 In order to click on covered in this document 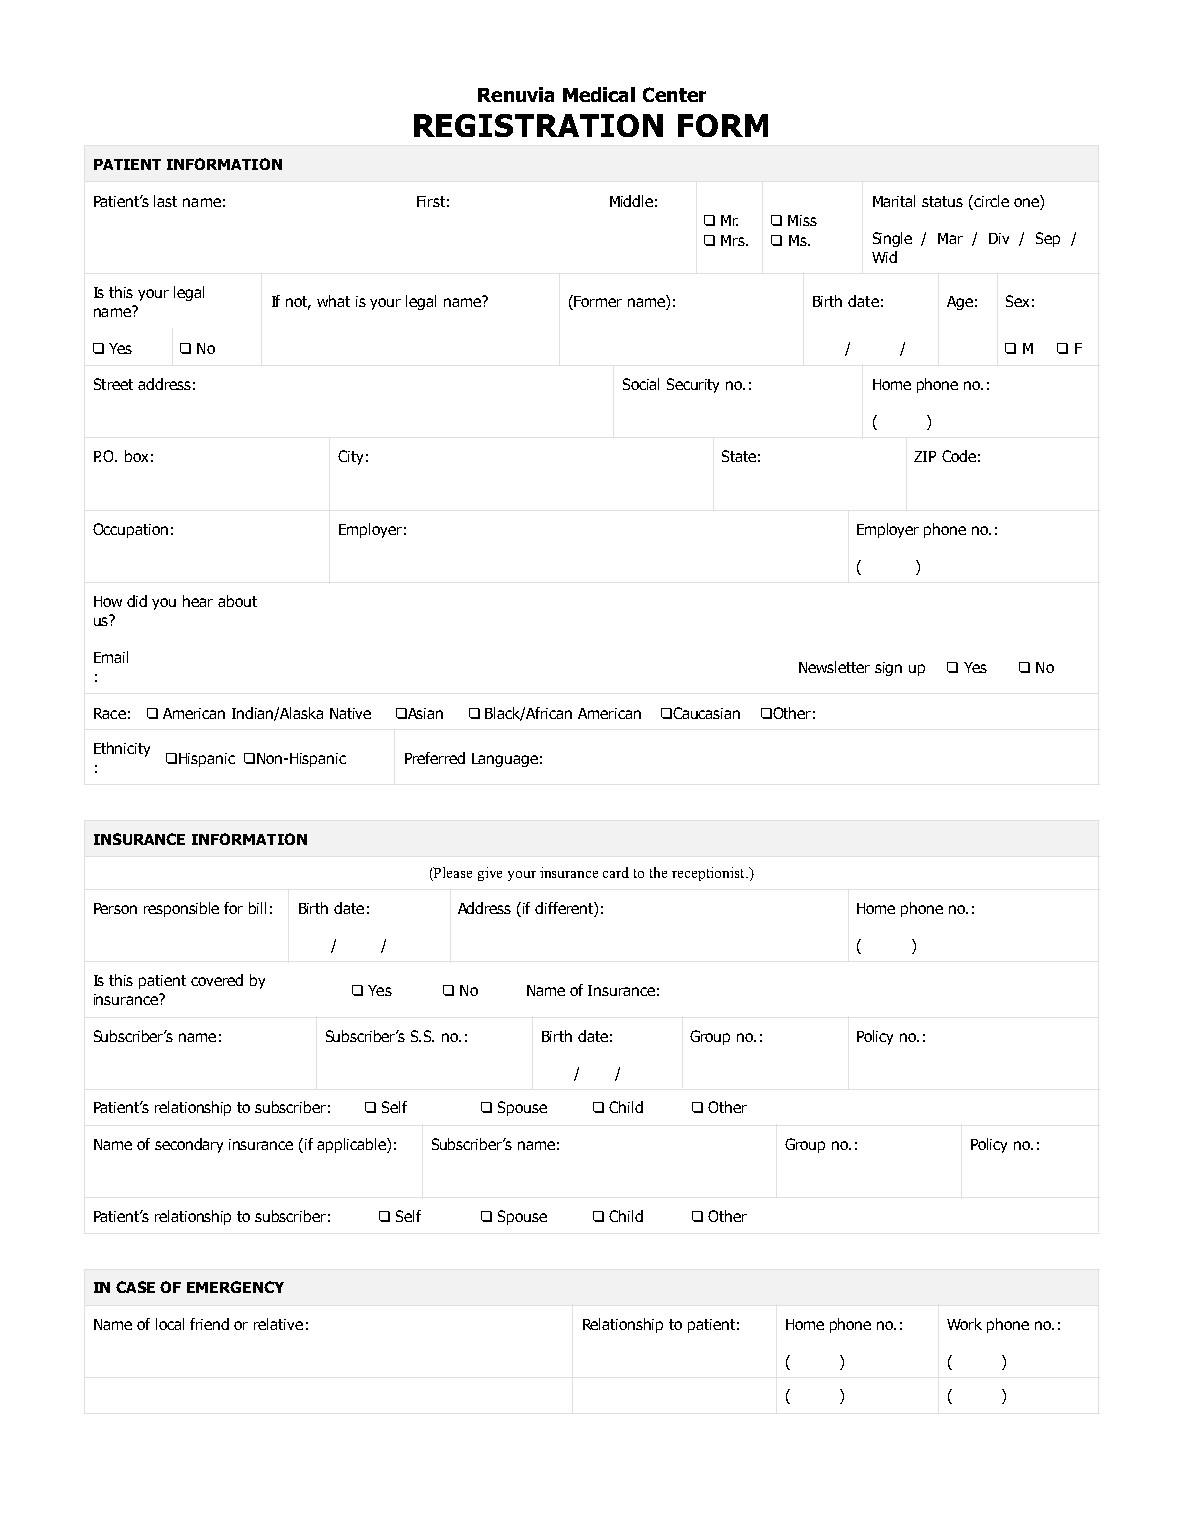, I will do `click(217, 980)`.
